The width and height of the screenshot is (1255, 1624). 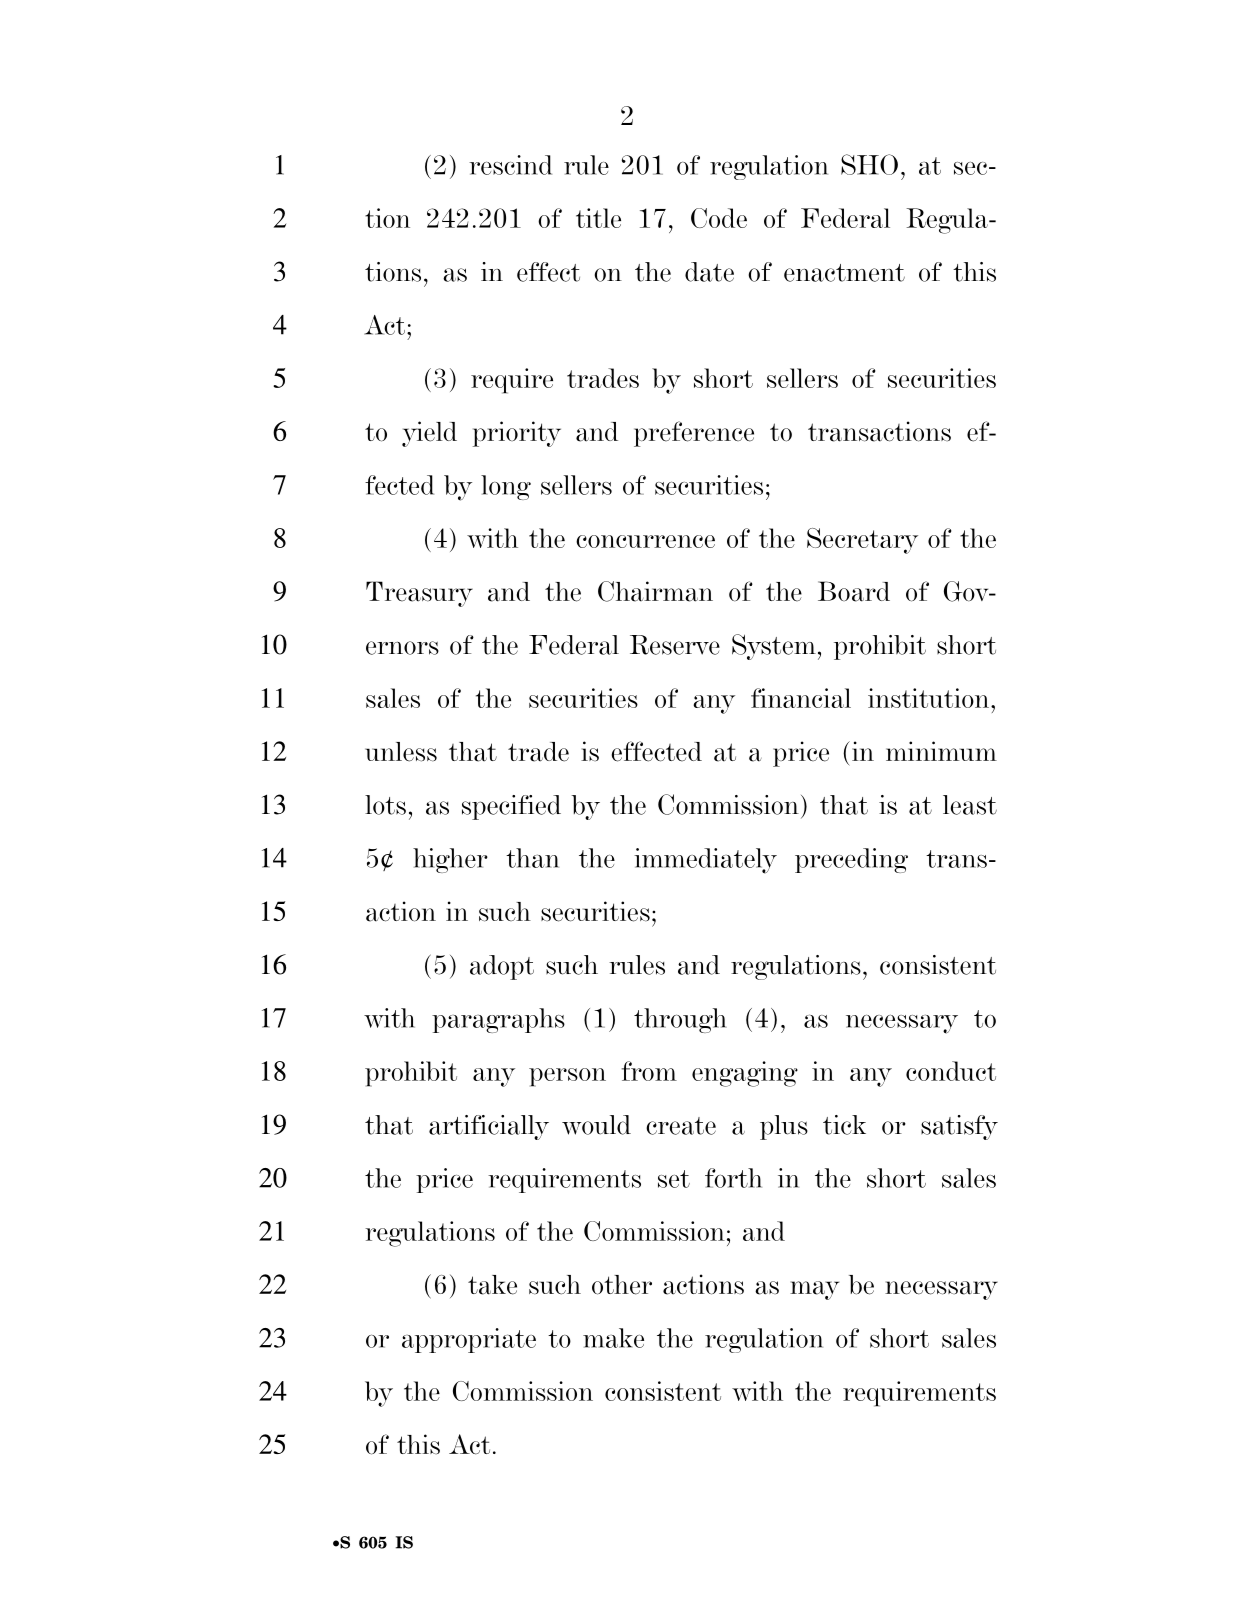 I want to click on minimum, so click(x=941, y=751).
